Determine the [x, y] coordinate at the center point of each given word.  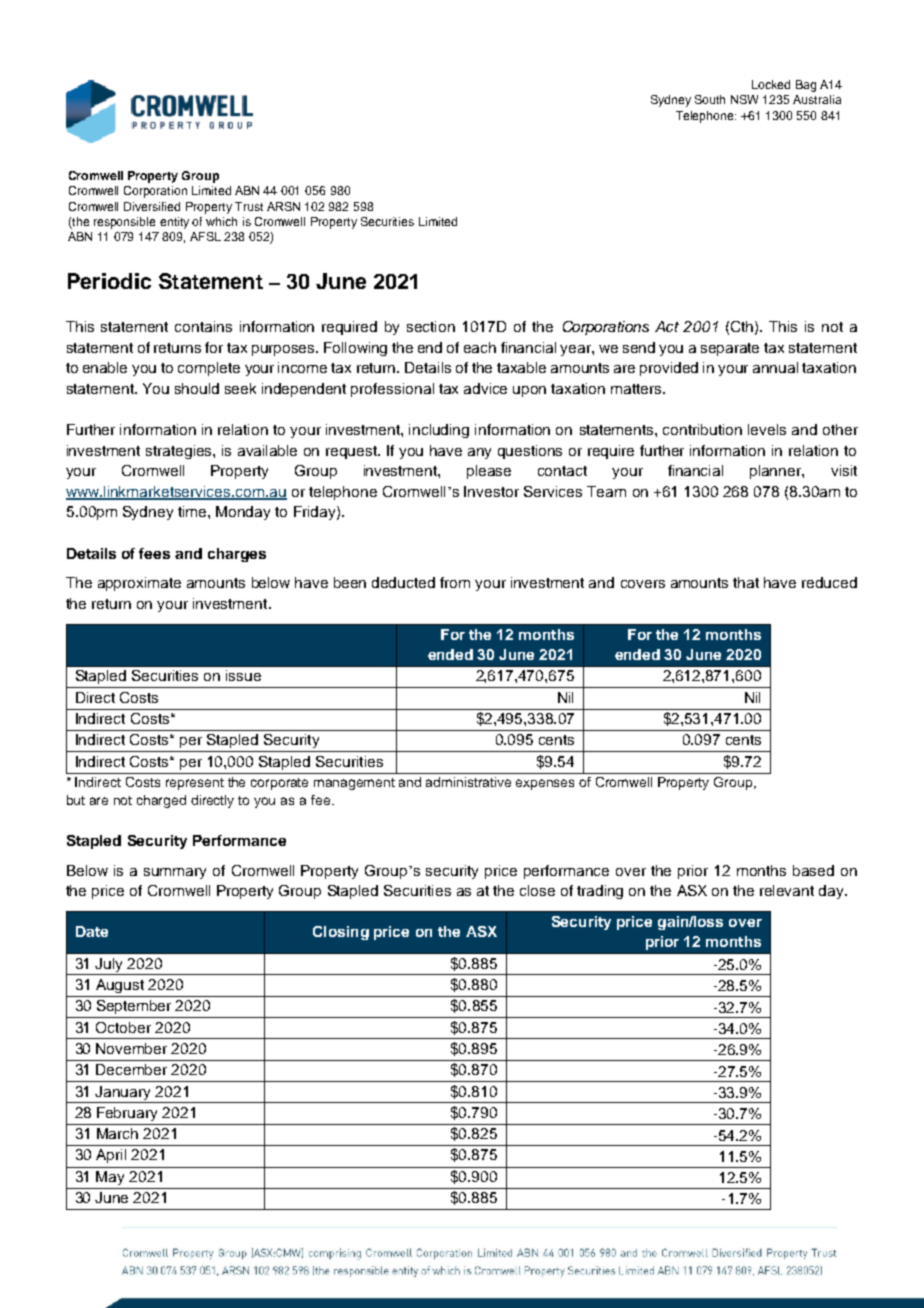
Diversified [152, 206]
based [813, 870]
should [197, 388]
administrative [468, 782]
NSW [744, 99]
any [479, 453]
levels [767, 429]
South [710, 99]
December [131, 1069]
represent [195, 784]
